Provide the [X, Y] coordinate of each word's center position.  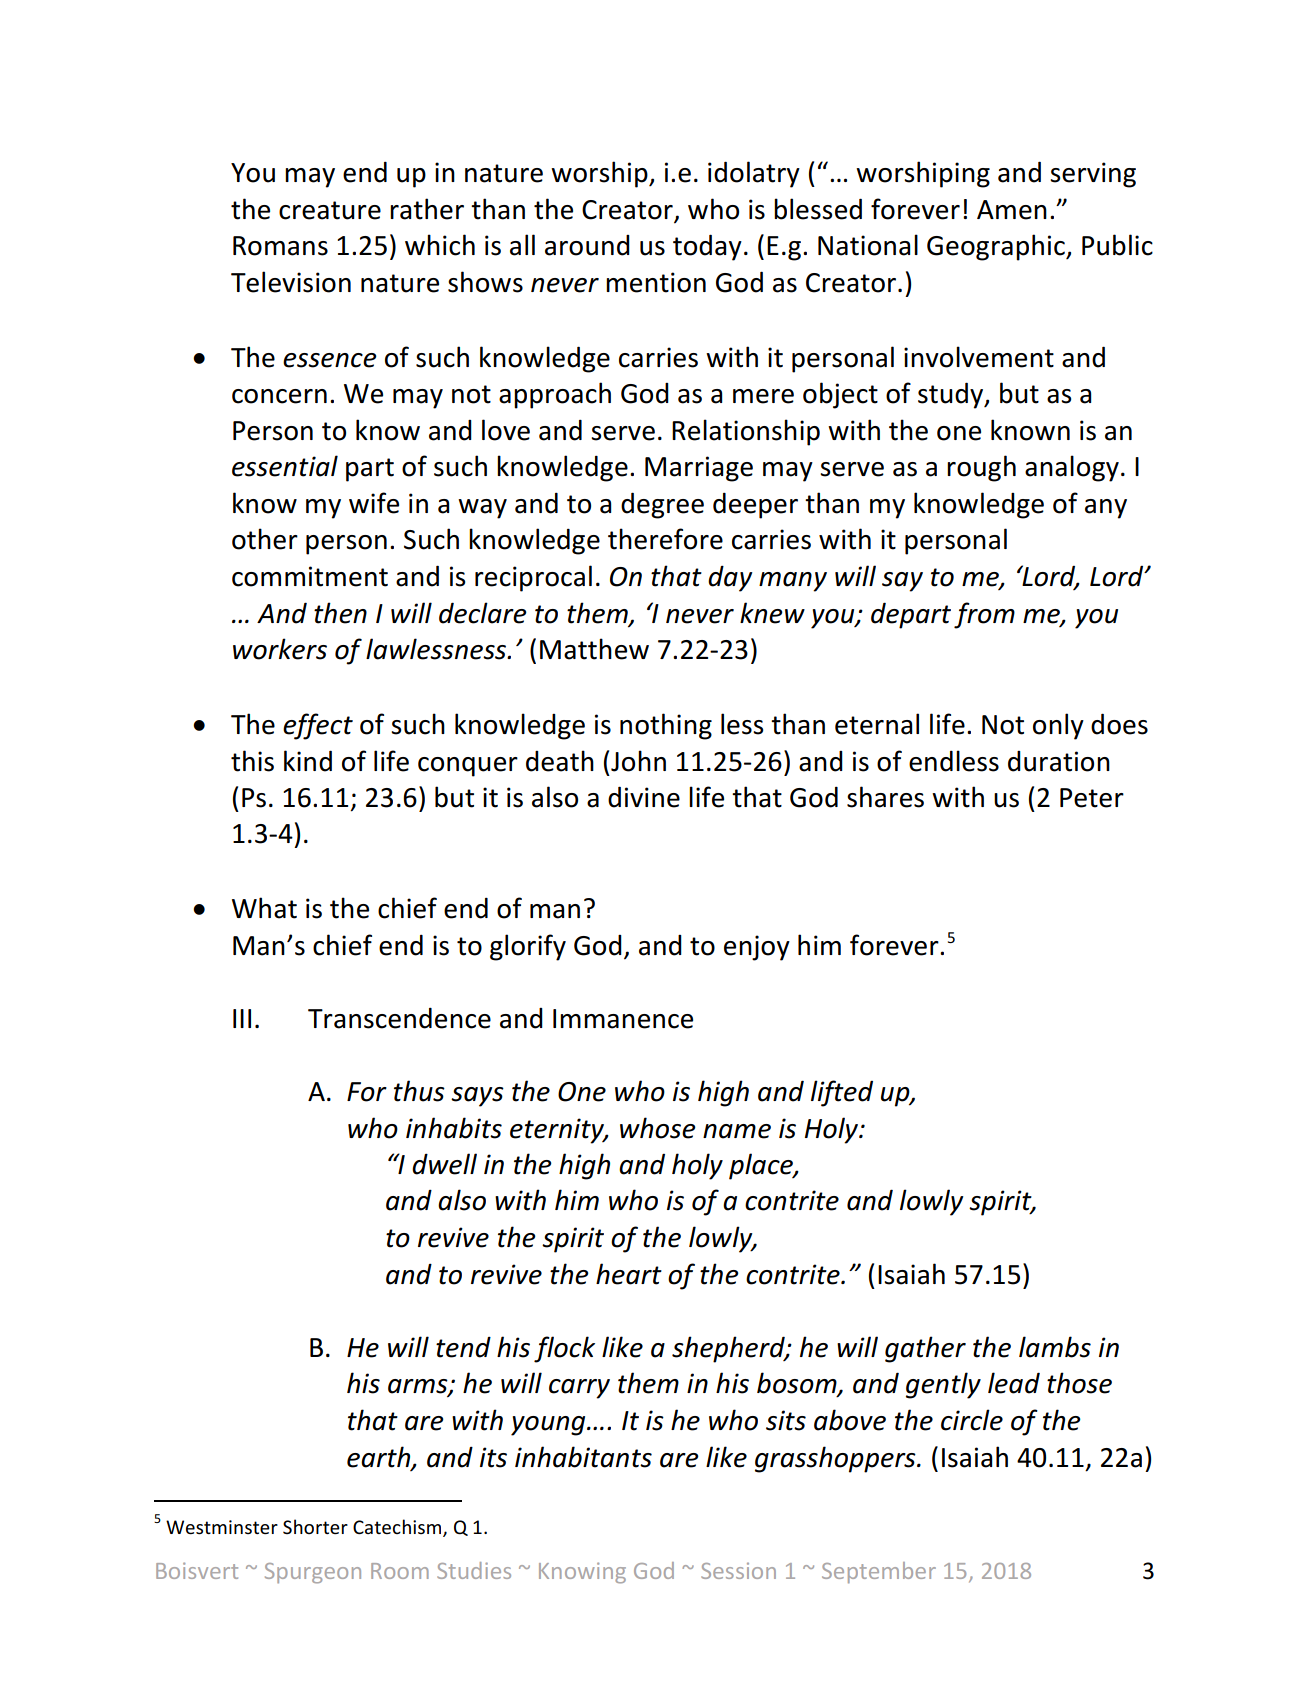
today [707, 247]
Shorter [315, 1526]
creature [330, 210]
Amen [1012, 210]
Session [738, 1571]
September [879, 1572]
